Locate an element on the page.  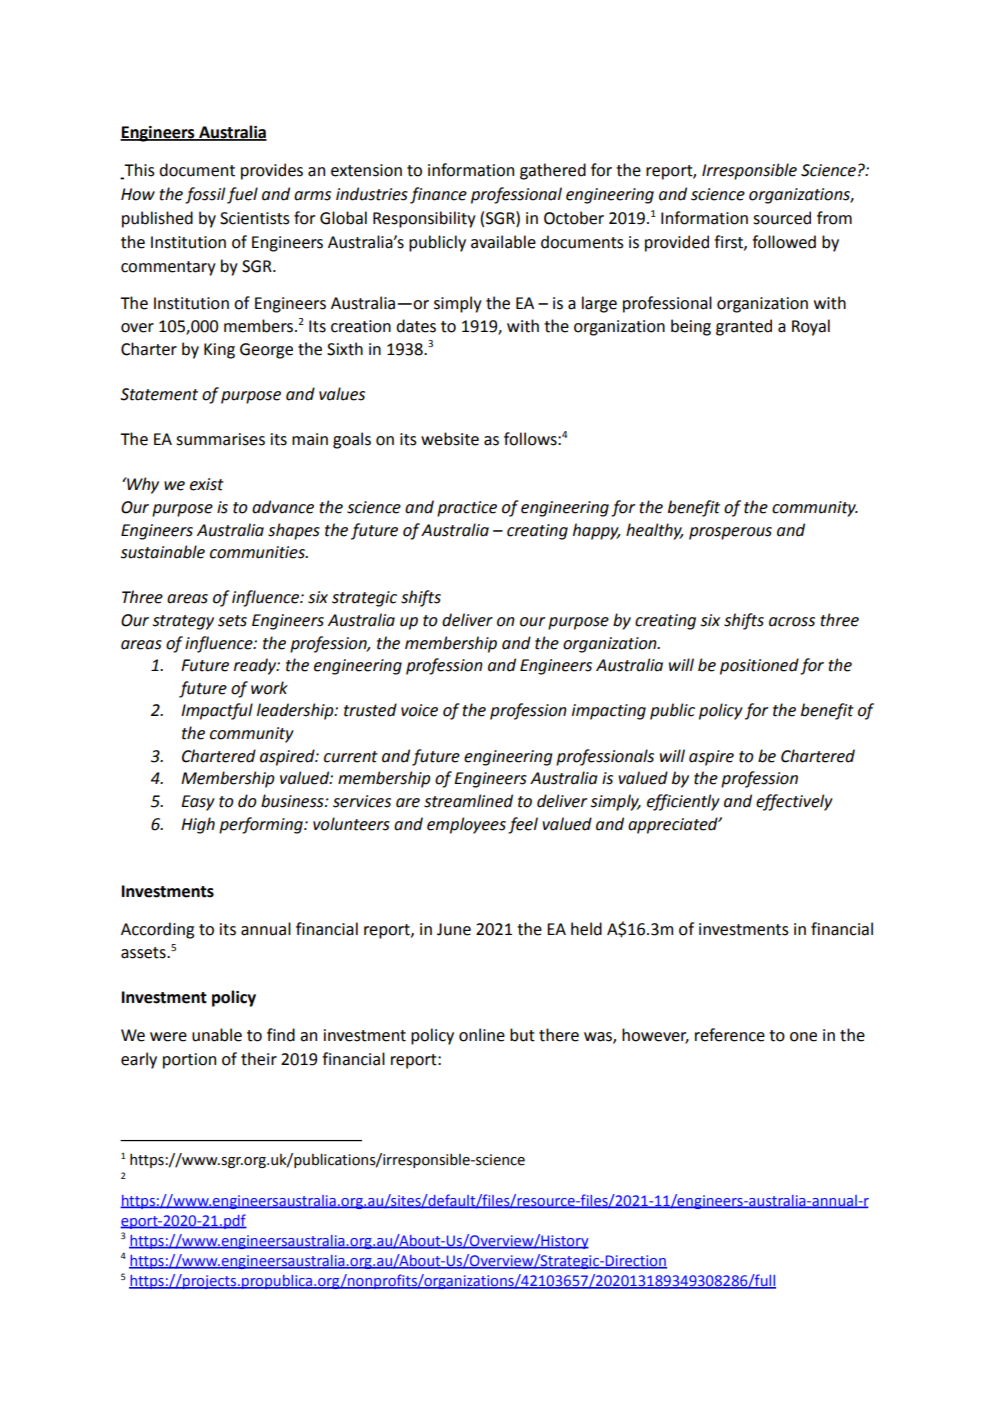
finance is located at coordinates (438, 195).
